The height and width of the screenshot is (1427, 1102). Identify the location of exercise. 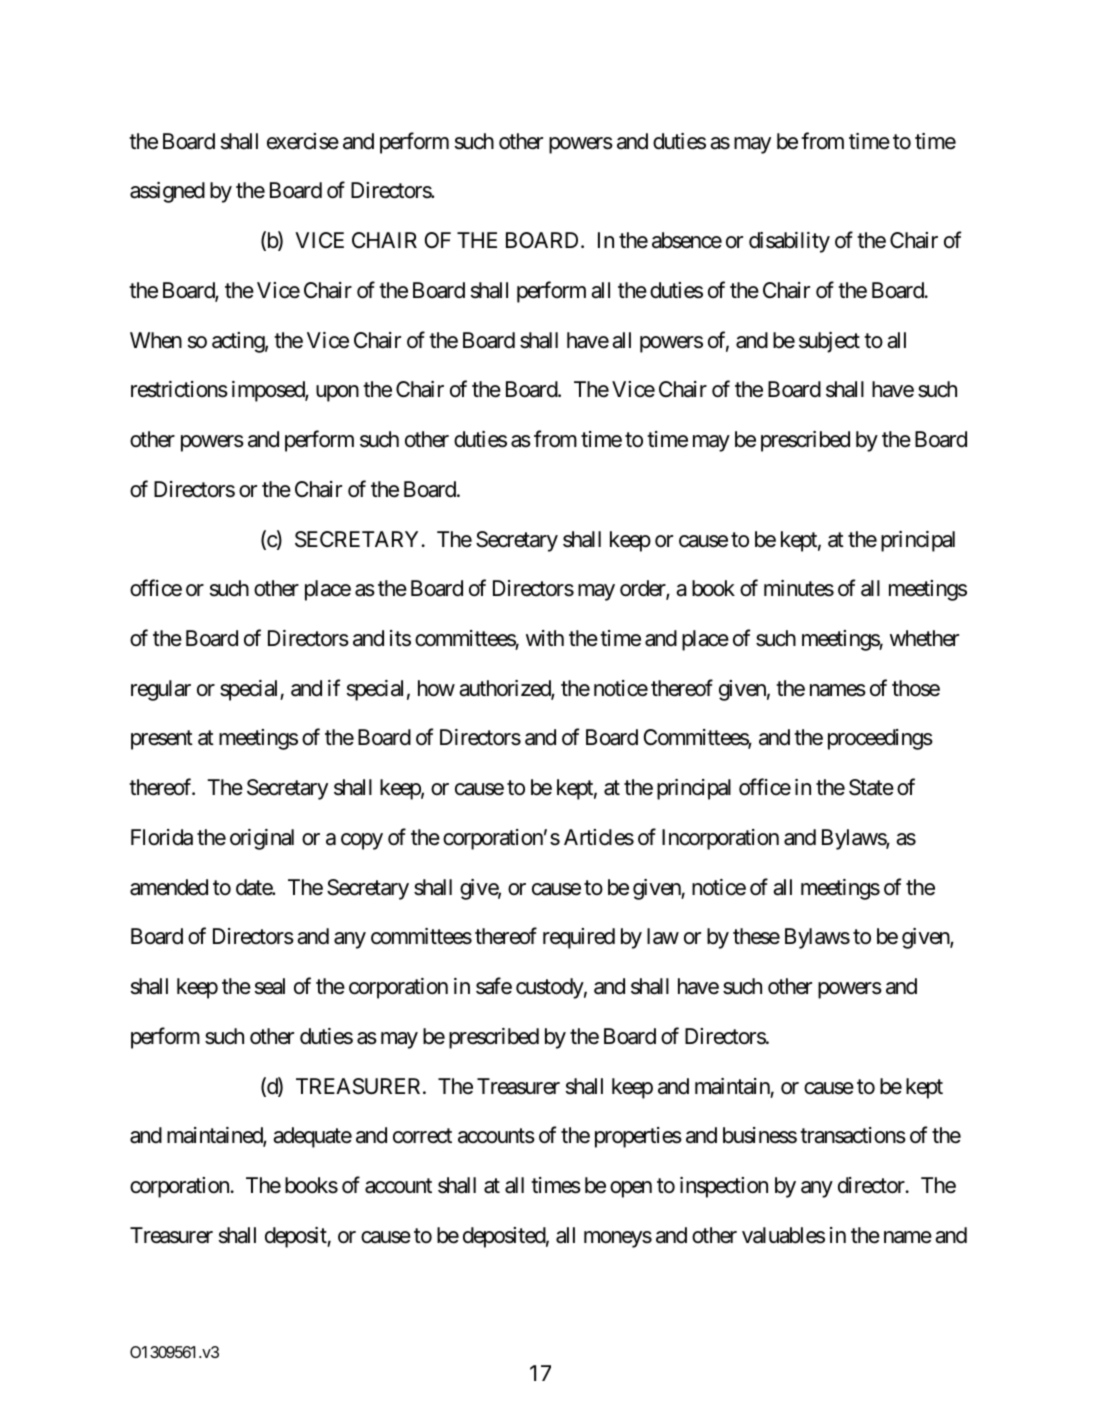
(303, 141).
